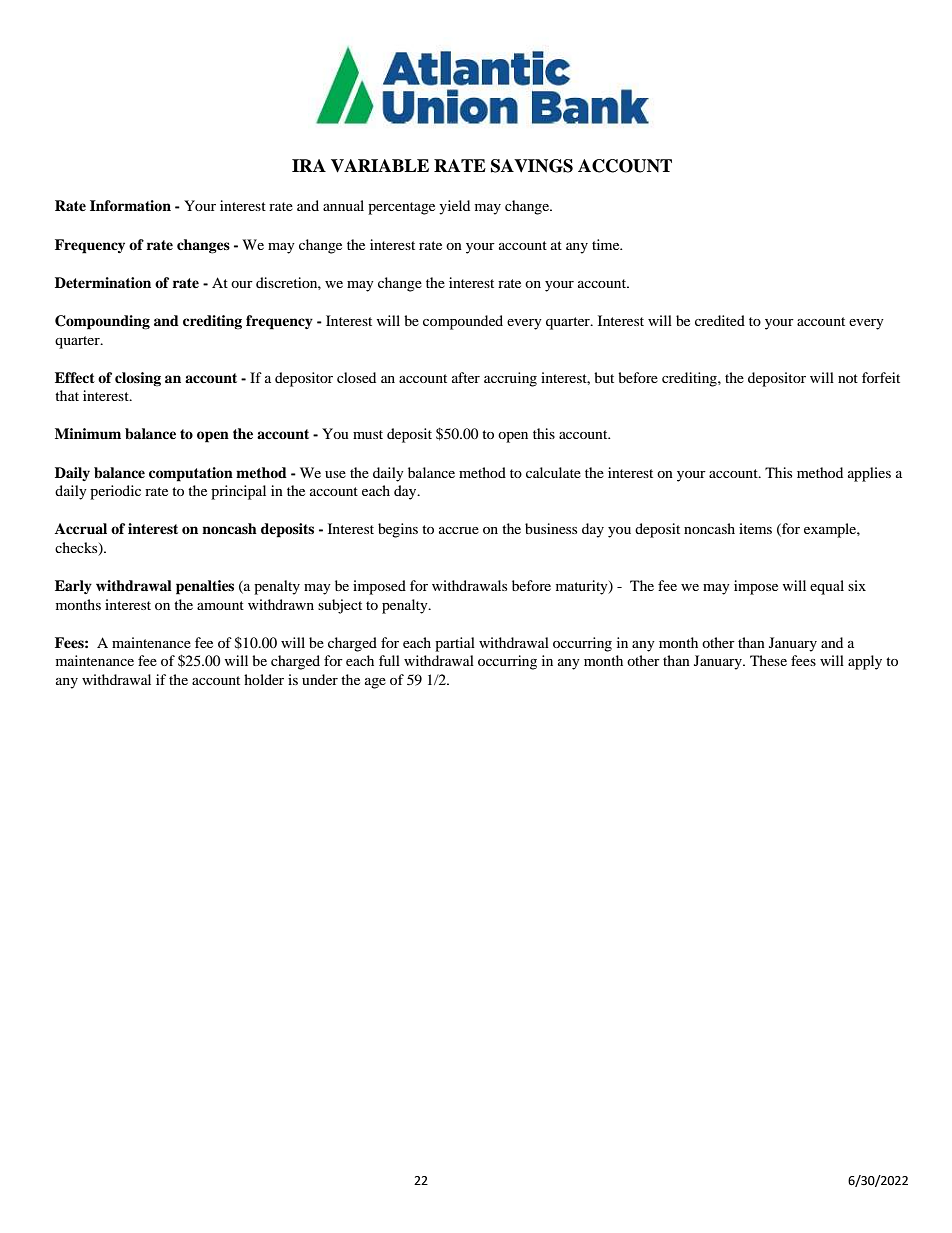 The image size is (952, 1233). Describe the element at coordinates (755, 528) in the screenshot. I see `items` at that location.
